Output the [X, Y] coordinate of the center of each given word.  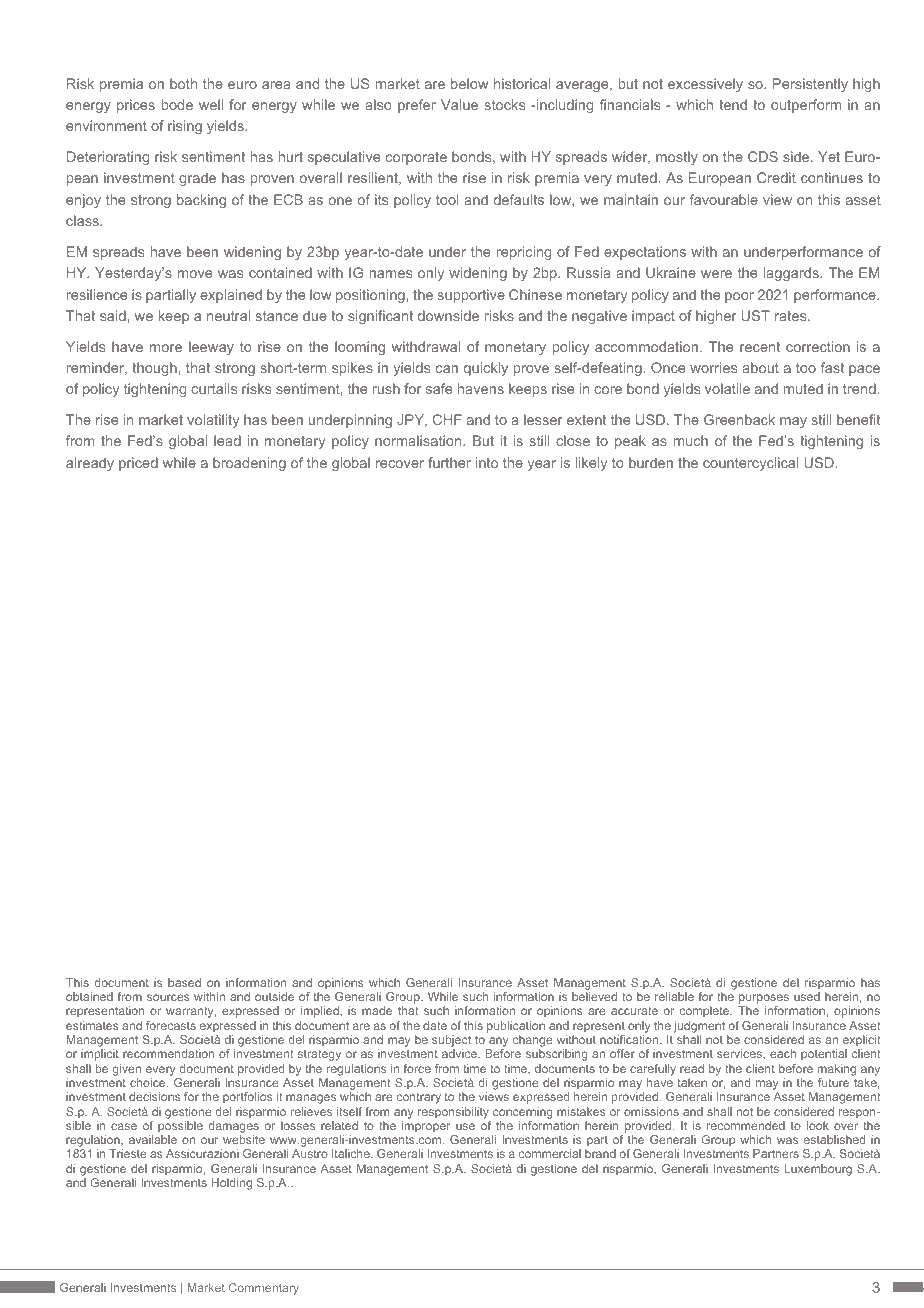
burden [651, 462]
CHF [447, 419]
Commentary [264, 1289]
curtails [214, 388]
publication [516, 1027]
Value [459, 104]
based [184, 982]
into [487, 462]
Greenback [739, 419]
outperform [806, 106]
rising [185, 127]
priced [138, 464]
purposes [763, 1000]
